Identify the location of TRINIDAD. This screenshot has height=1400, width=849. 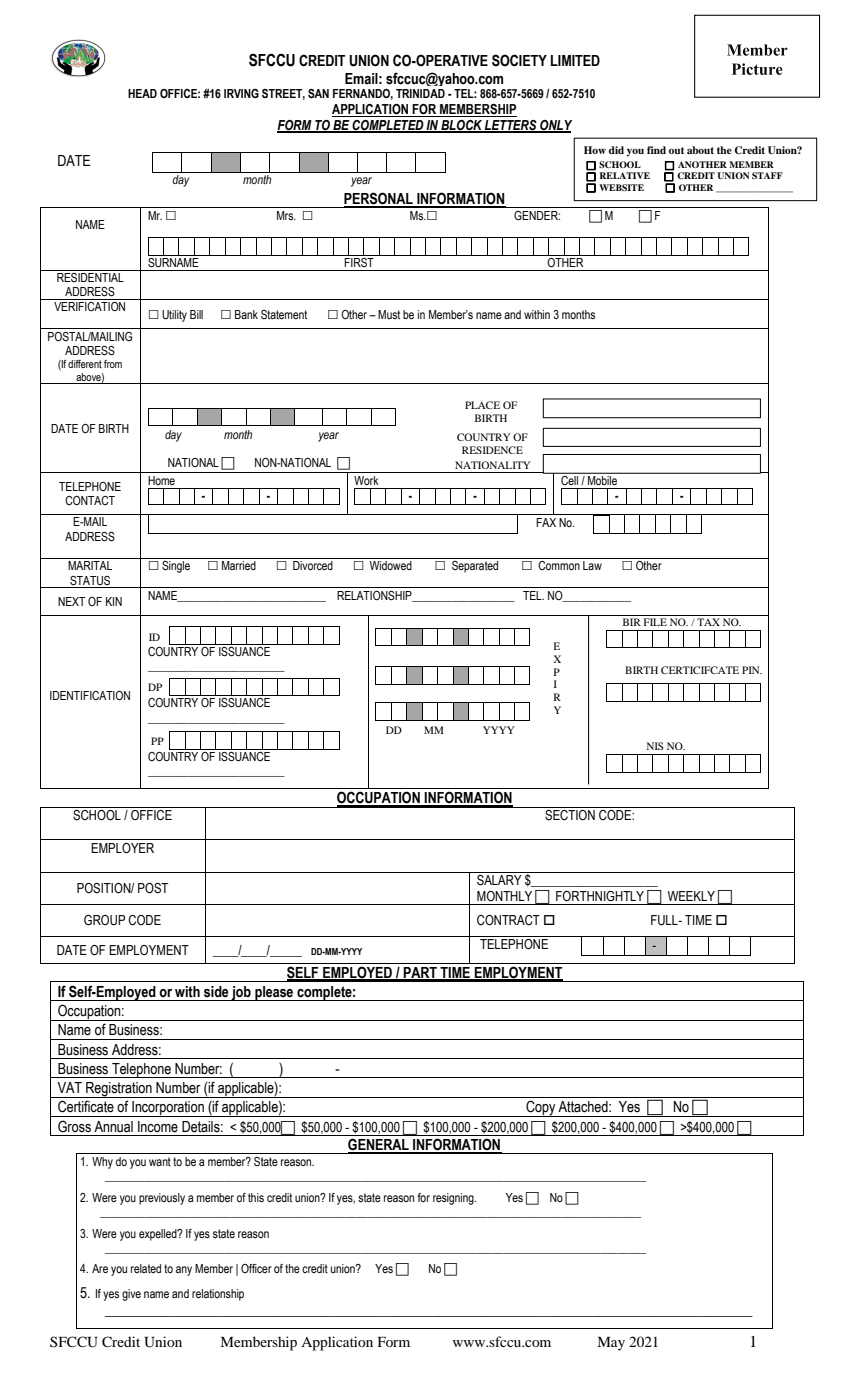
(420, 93).
